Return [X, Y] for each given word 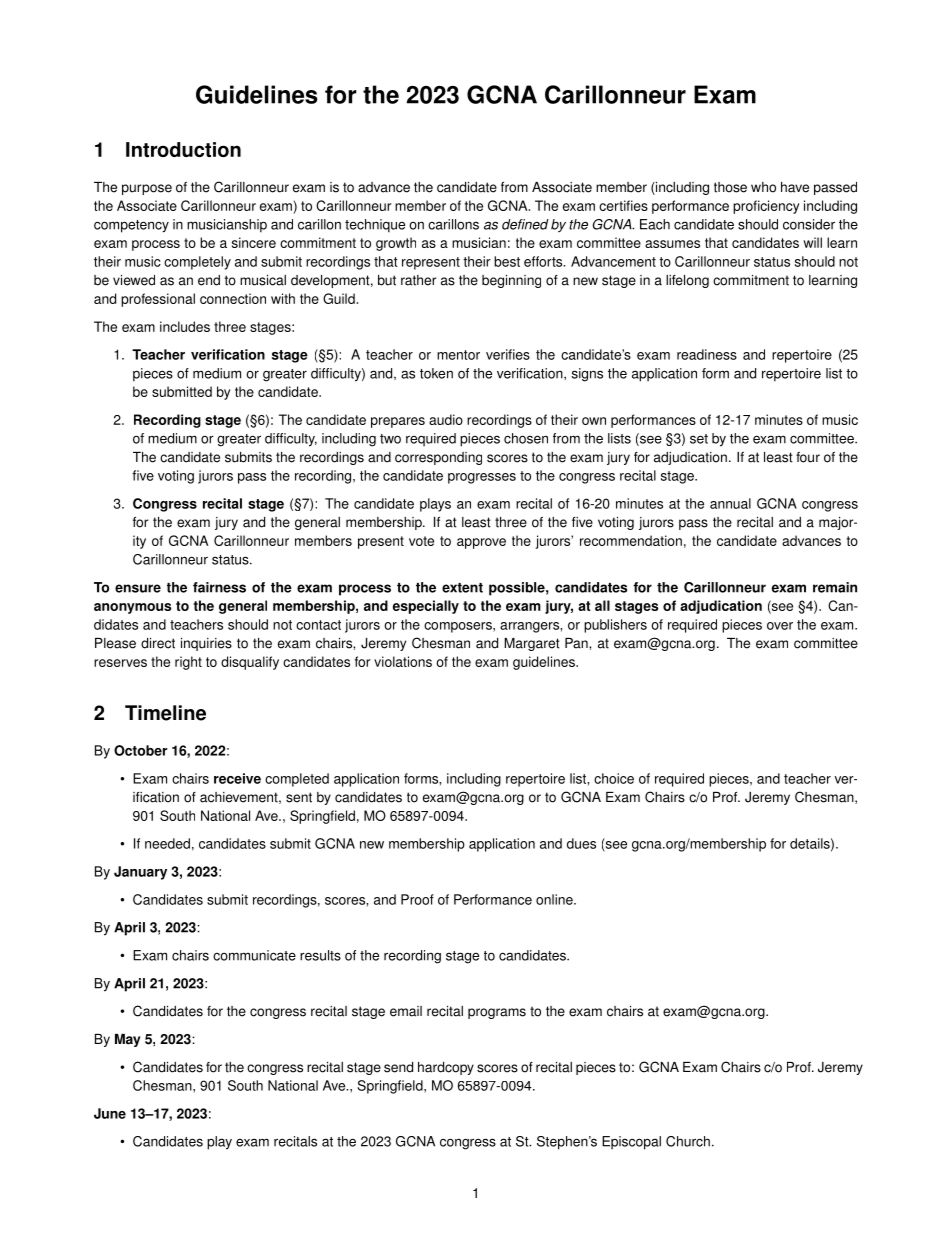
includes [185, 326]
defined [525, 224]
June [110, 1113]
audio [446, 419]
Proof [417, 899]
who [763, 187]
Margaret [532, 644]
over [780, 626]
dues [581, 843]
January [140, 873]
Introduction [183, 149]
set [699, 439]
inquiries [206, 644]
